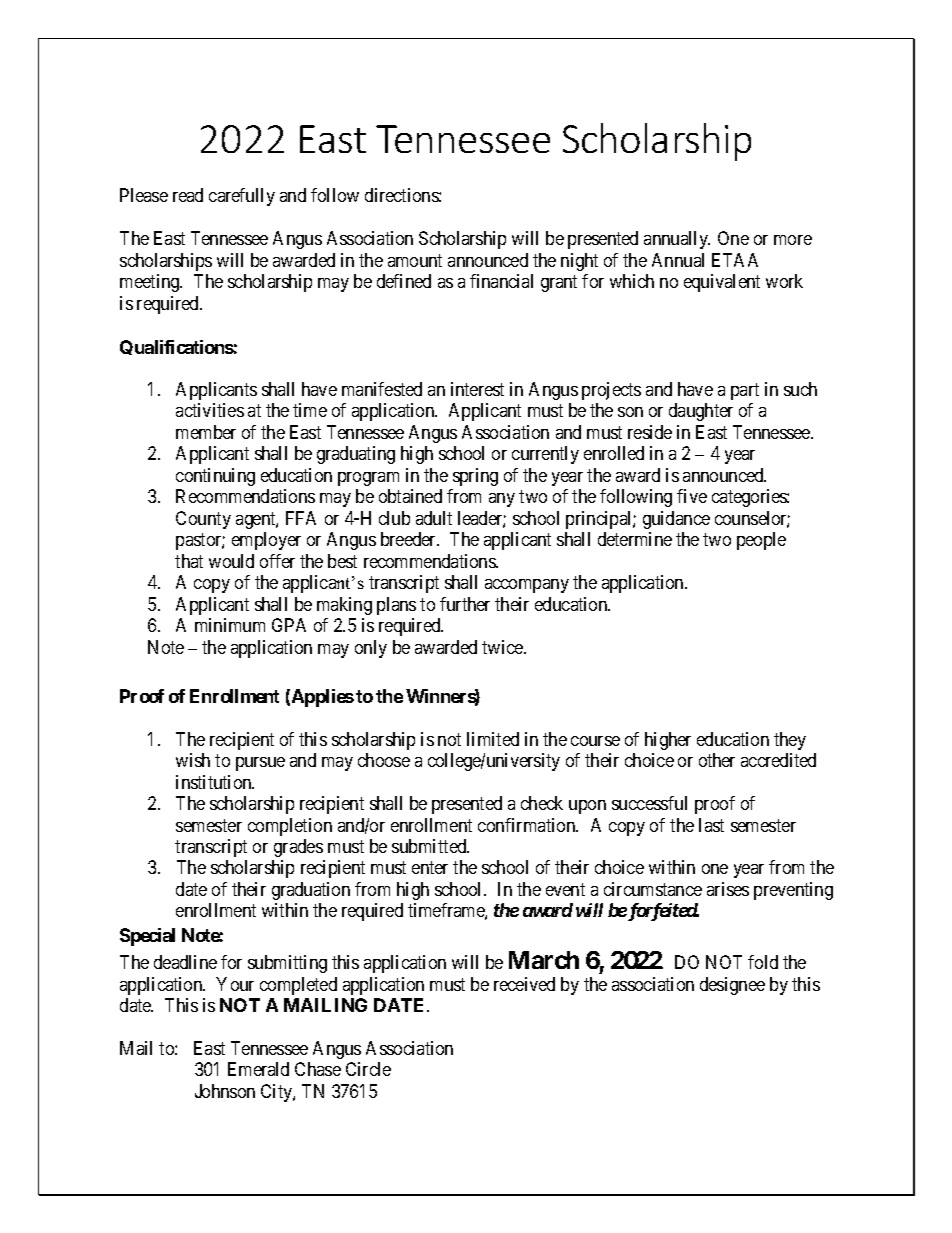 This image has height=1233, width=952. What do you see at coordinates (230, 625) in the image?
I see `minimum` at bounding box center [230, 625].
